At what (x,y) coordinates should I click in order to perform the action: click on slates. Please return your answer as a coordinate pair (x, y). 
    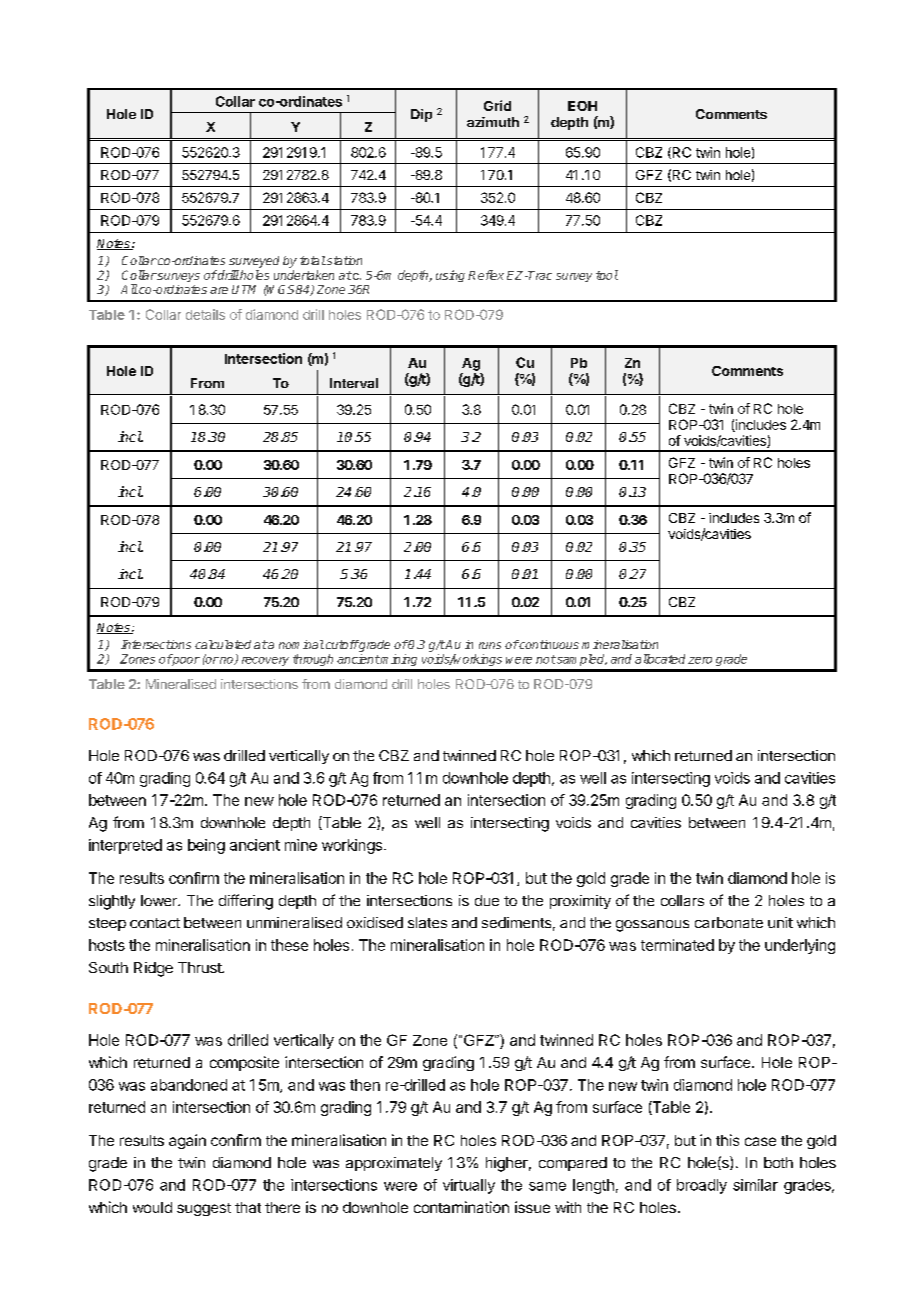
    Looking at the image, I should click on (427, 922).
